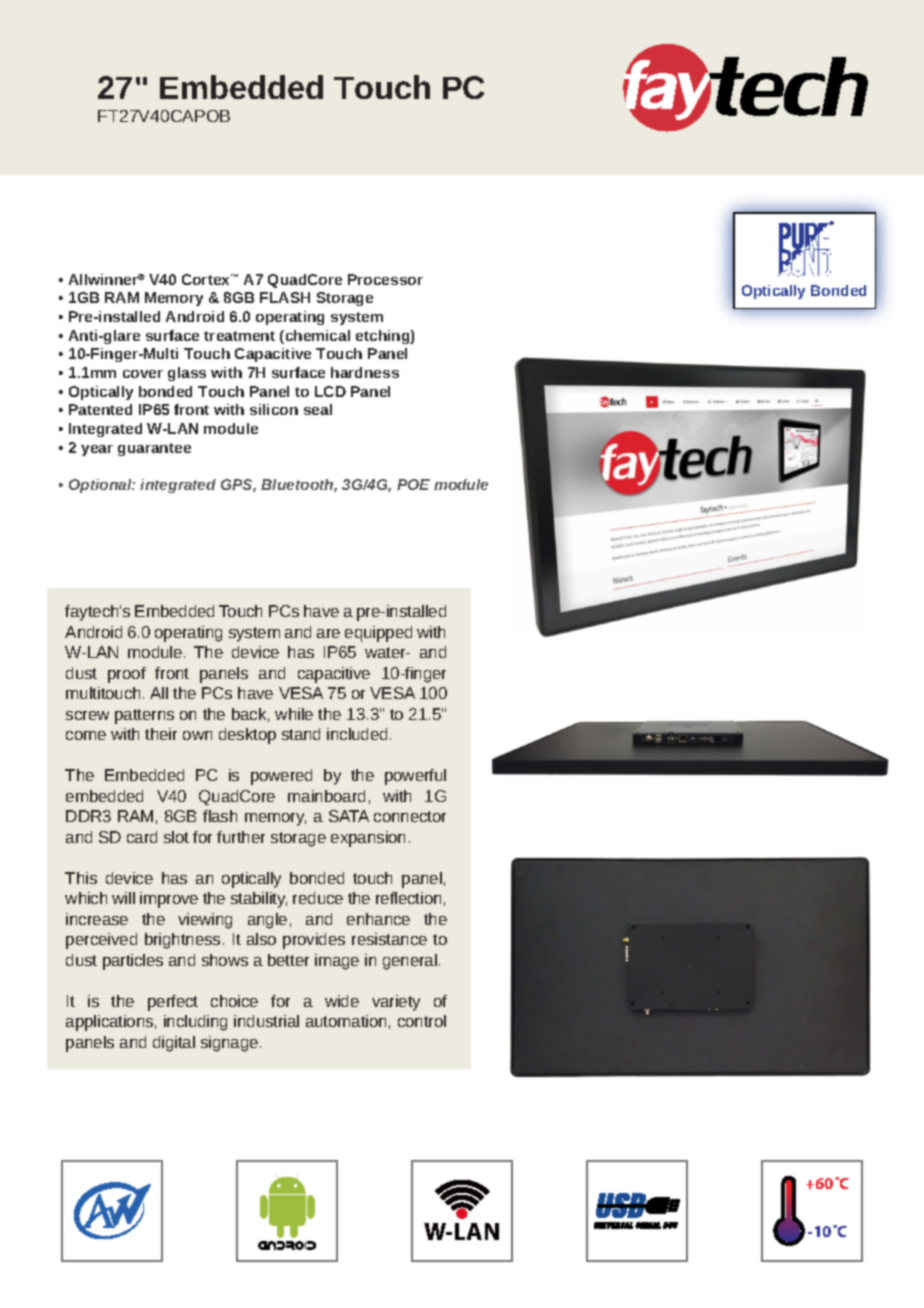 The height and width of the page is (1308, 924). What do you see at coordinates (396, 1003) in the page?
I see `variety` at bounding box center [396, 1003].
